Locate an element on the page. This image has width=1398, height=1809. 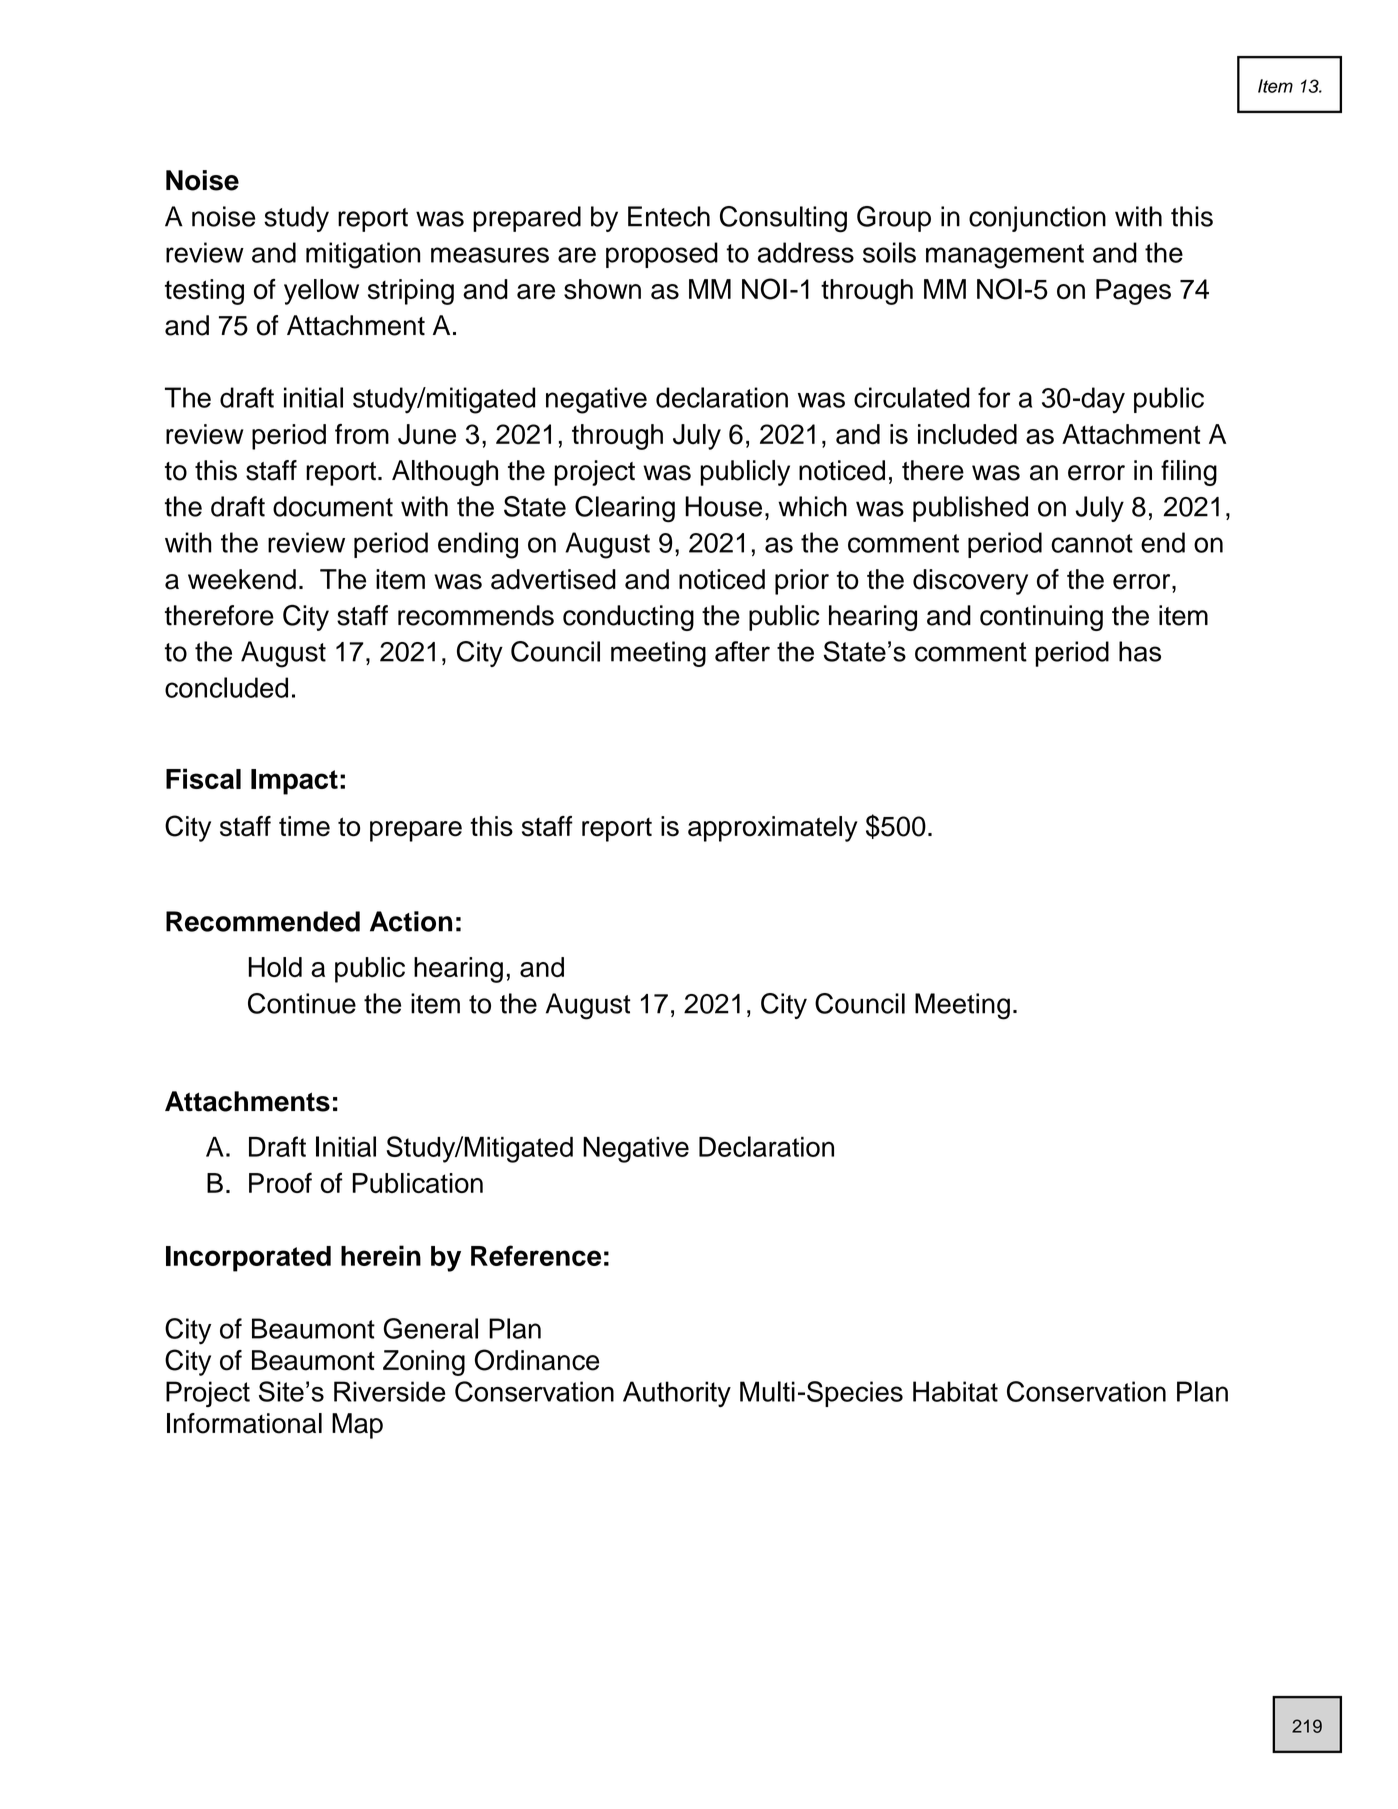
Continue is located at coordinates (302, 1003).
